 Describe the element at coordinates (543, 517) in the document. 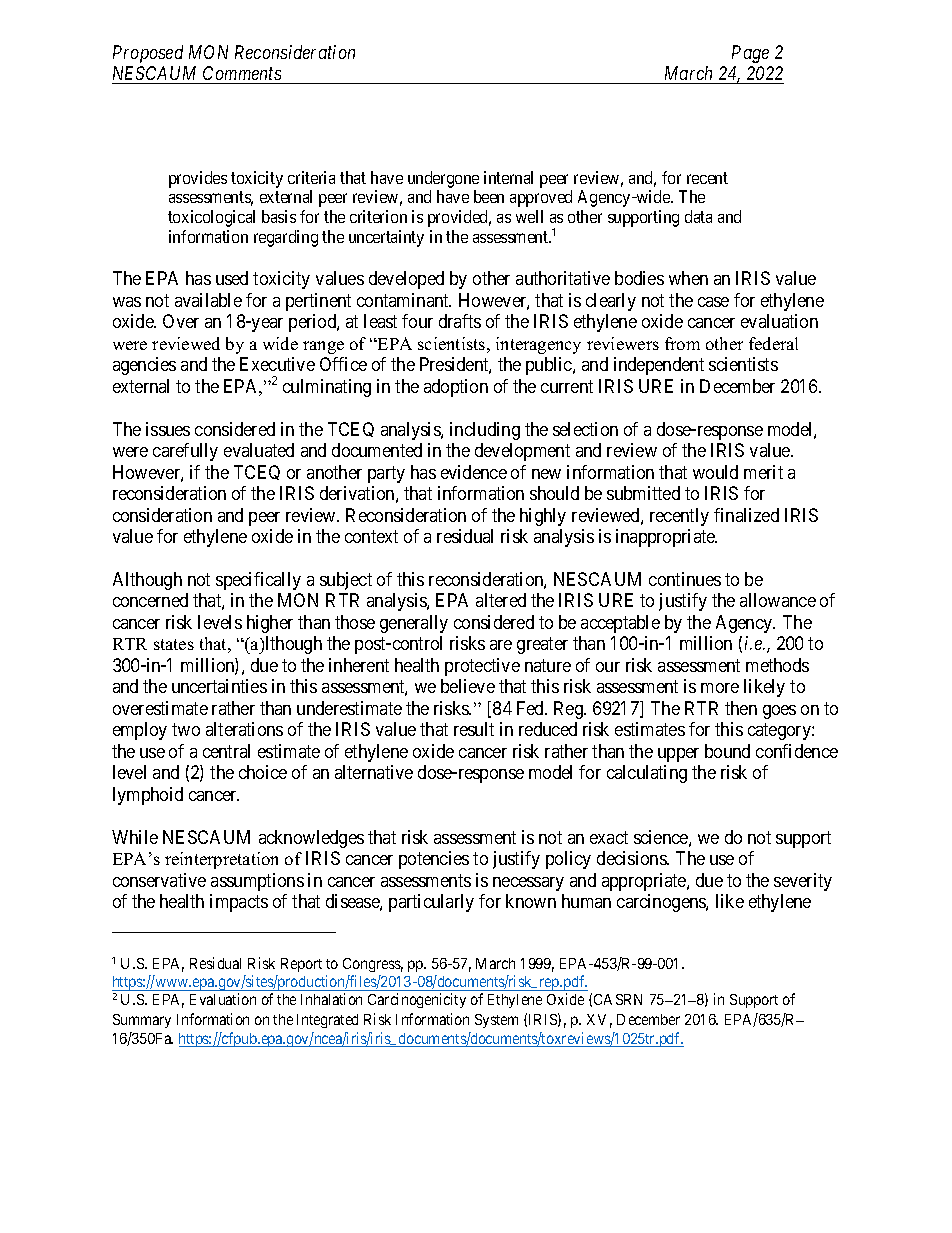

I see `highly` at that location.
